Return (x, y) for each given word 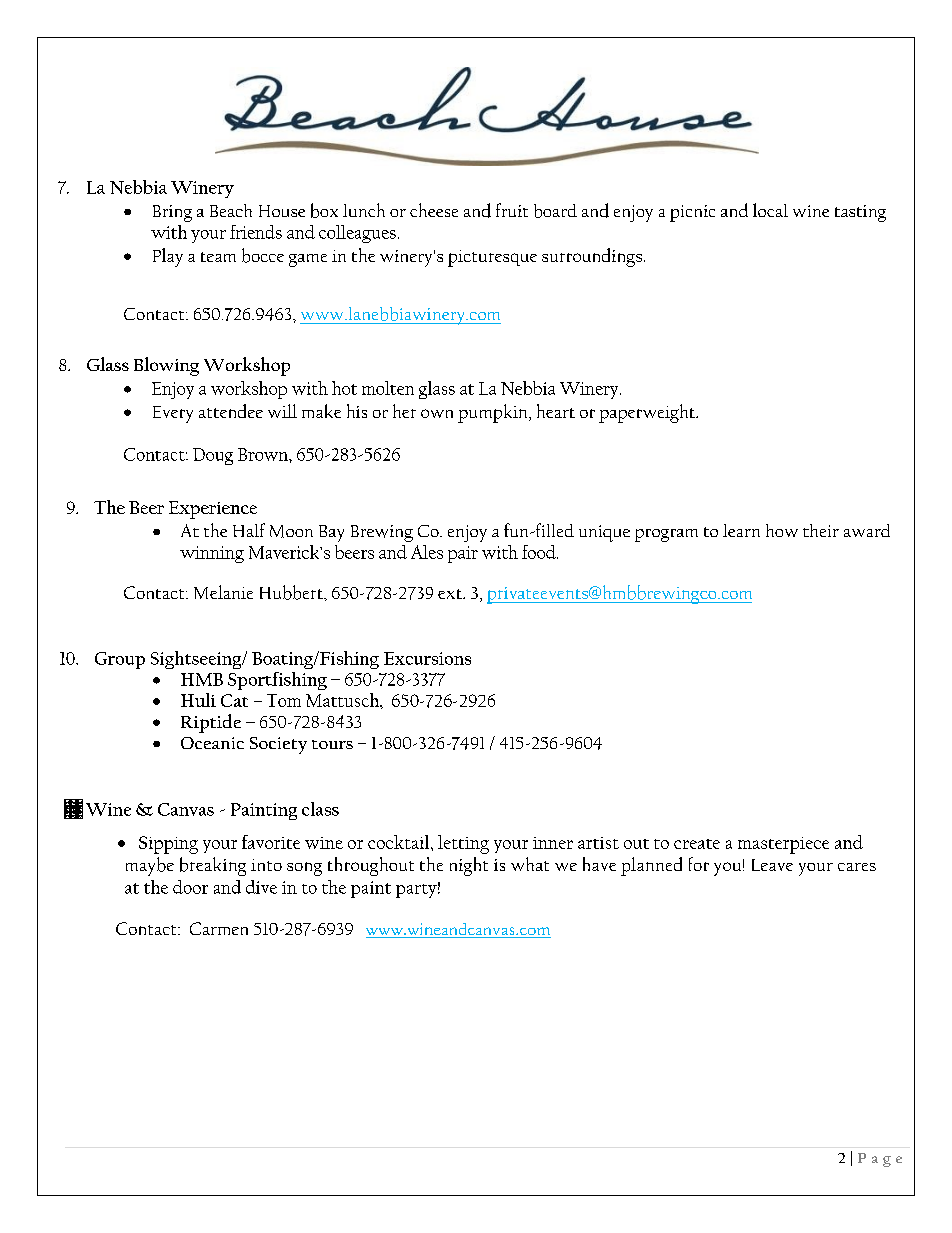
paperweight (648, 413)
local (770, 210)
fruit (512, 210)
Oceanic (212, 743)
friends (256, 232)
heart (556, 411)
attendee (231, 411)
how (782, 530)
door (190, 887)
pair (463, 554)
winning (212, 554)
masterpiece (783, 845)
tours (332, 744)
